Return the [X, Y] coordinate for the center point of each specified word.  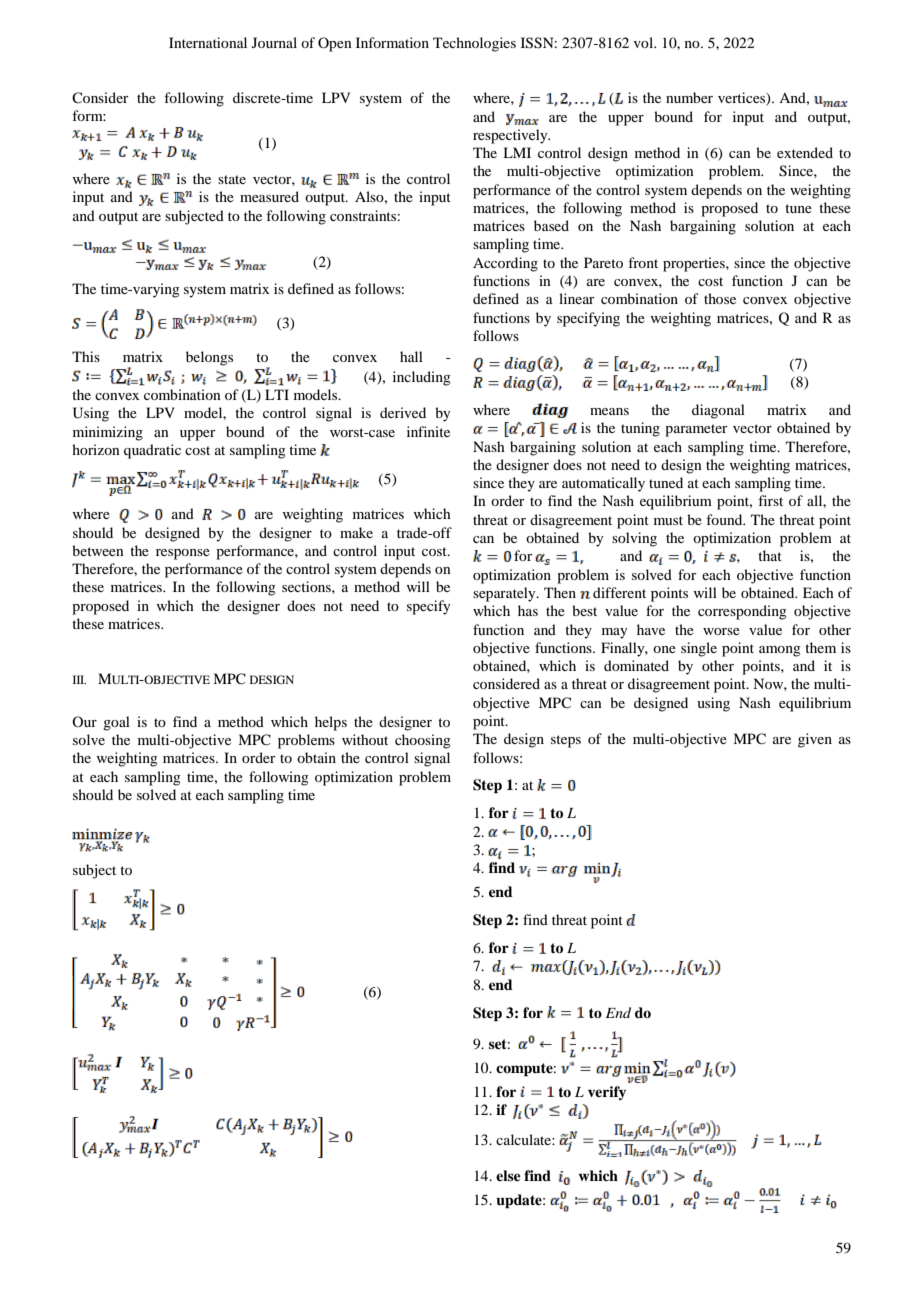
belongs [209, 358]
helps [331, 723]
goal [116, 723]
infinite [428, 431]
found [725, 519]
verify [607, 1093]
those [720, 298]
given [815, 740]
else [508, 1175]
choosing [423, 741]
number [689, 97]
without [365, 739]
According [505, 264]
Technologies [474, 44]
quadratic [152, 451]
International [208, 42]
